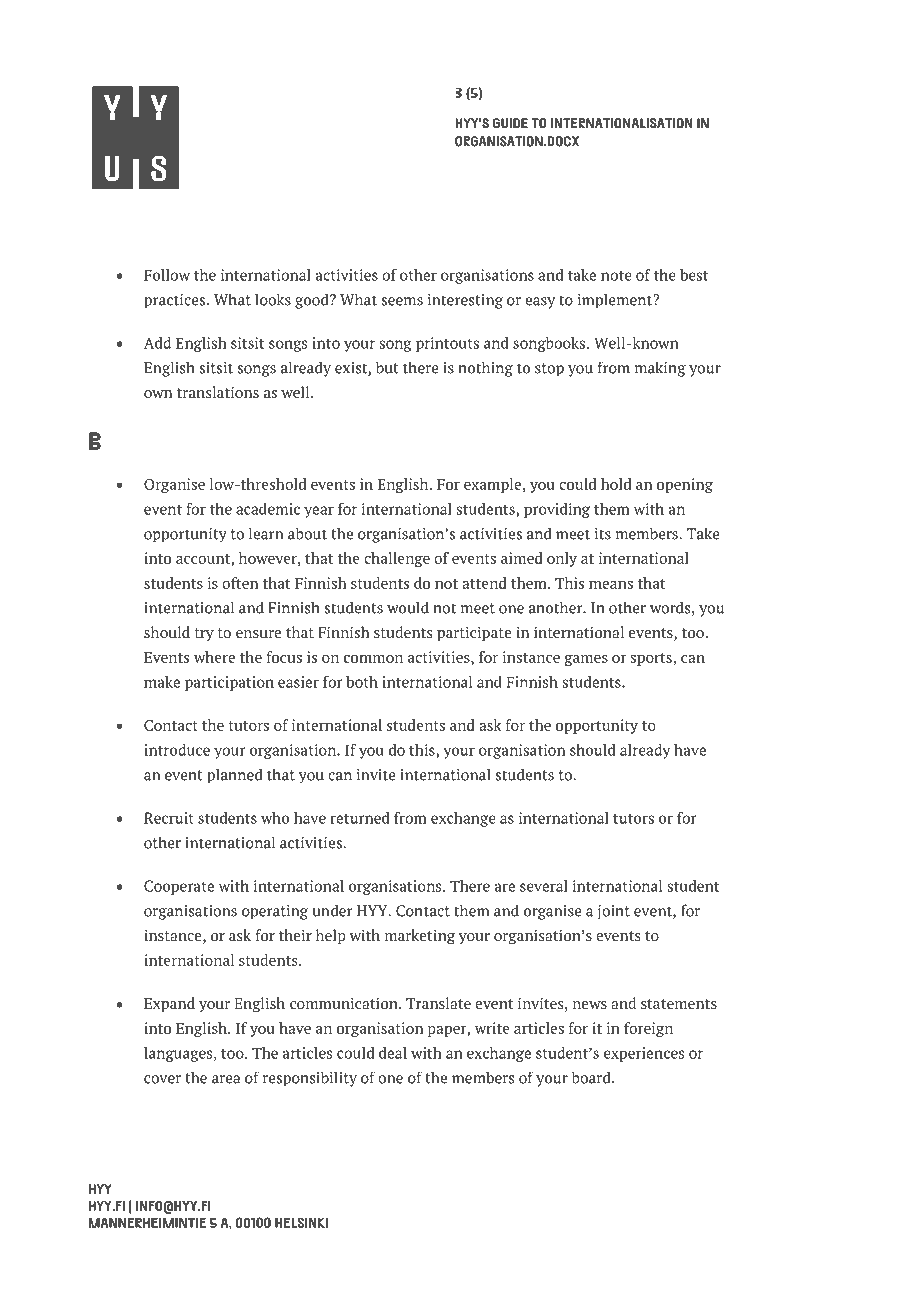 This screenshot has width=924, height=1308. I want to click on implement, so click(616, 301).
